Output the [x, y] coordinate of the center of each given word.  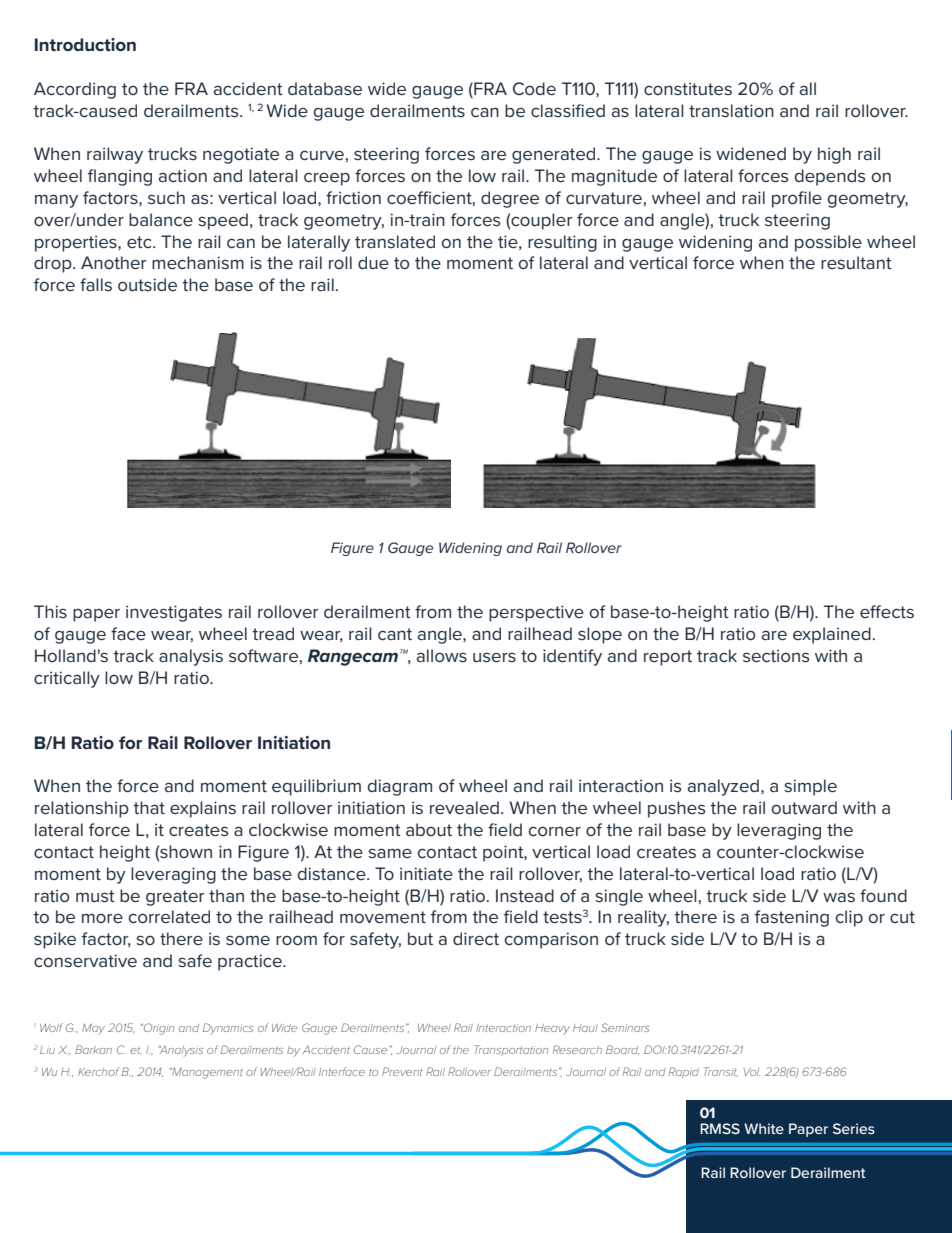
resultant [856, 262]
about [429, 829]
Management [206, 1073]
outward [804, 807]
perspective [536, 613]
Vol [752, 1072]
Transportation [511, 1050]
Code [534, 88]
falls [96, 284]
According [75, 90]
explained [832, 635]
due [373, 262]
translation [731, 110]
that [149, 807]
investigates [174, 613]
